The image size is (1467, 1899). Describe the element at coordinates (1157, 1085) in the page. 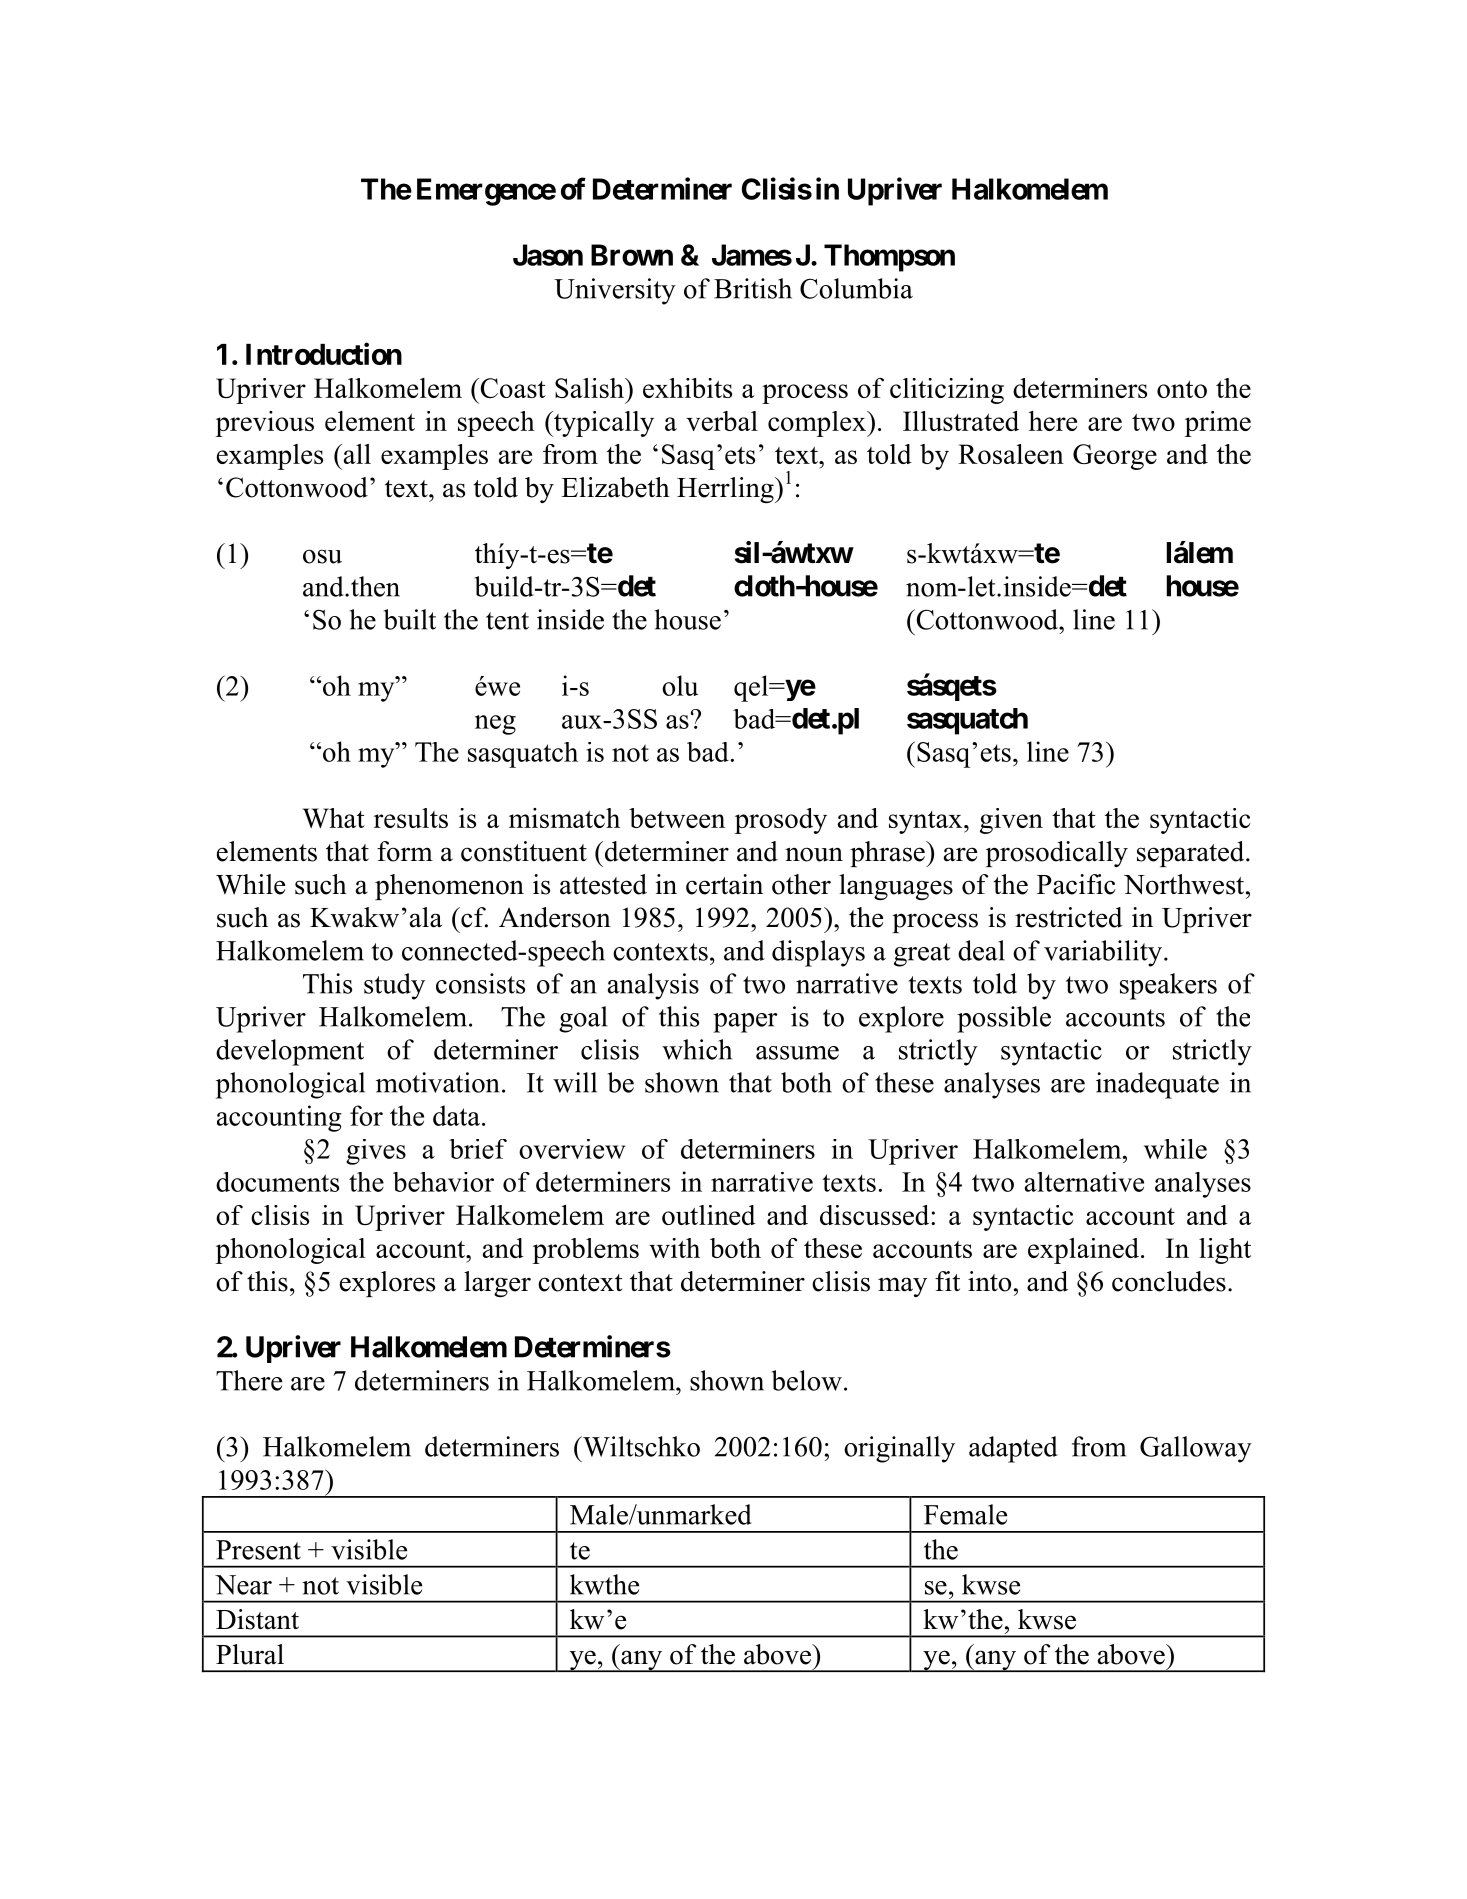

I see `inadequate` at that location.
